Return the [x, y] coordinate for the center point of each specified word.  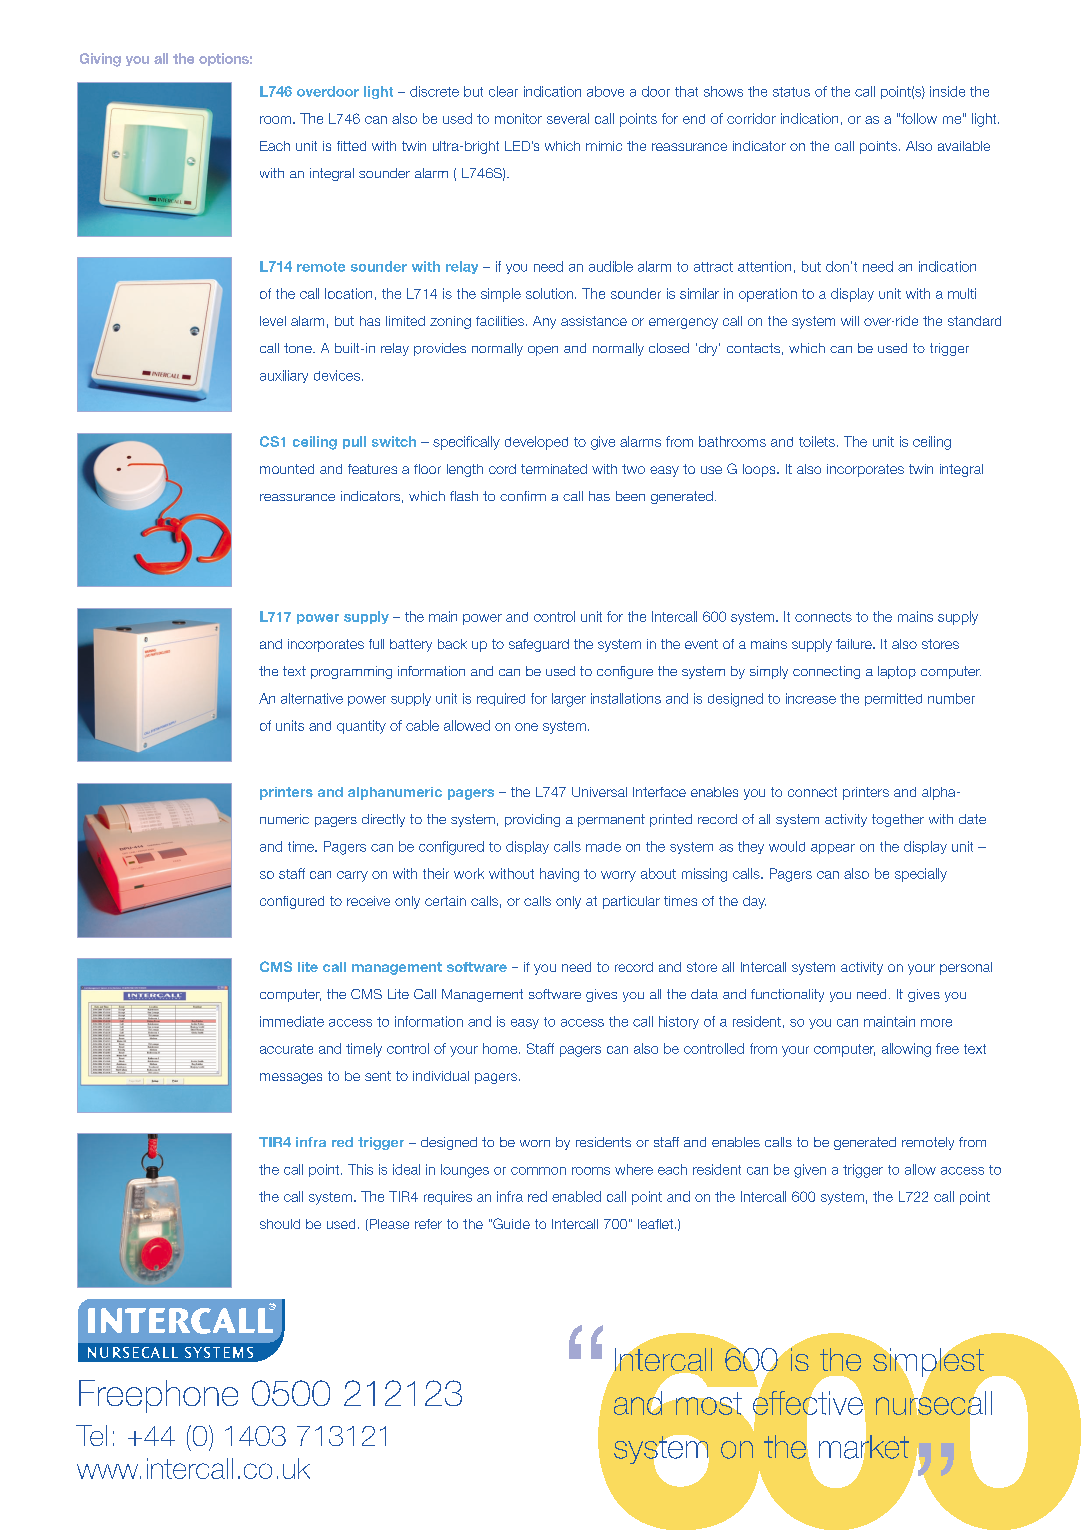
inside [947, 91]
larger [569, 700]
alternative [312, 698]
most [709, 1403]
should [280, 1224]
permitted [893, 699]
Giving [100, 60]
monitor [518, 118]
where [634, 1169]
